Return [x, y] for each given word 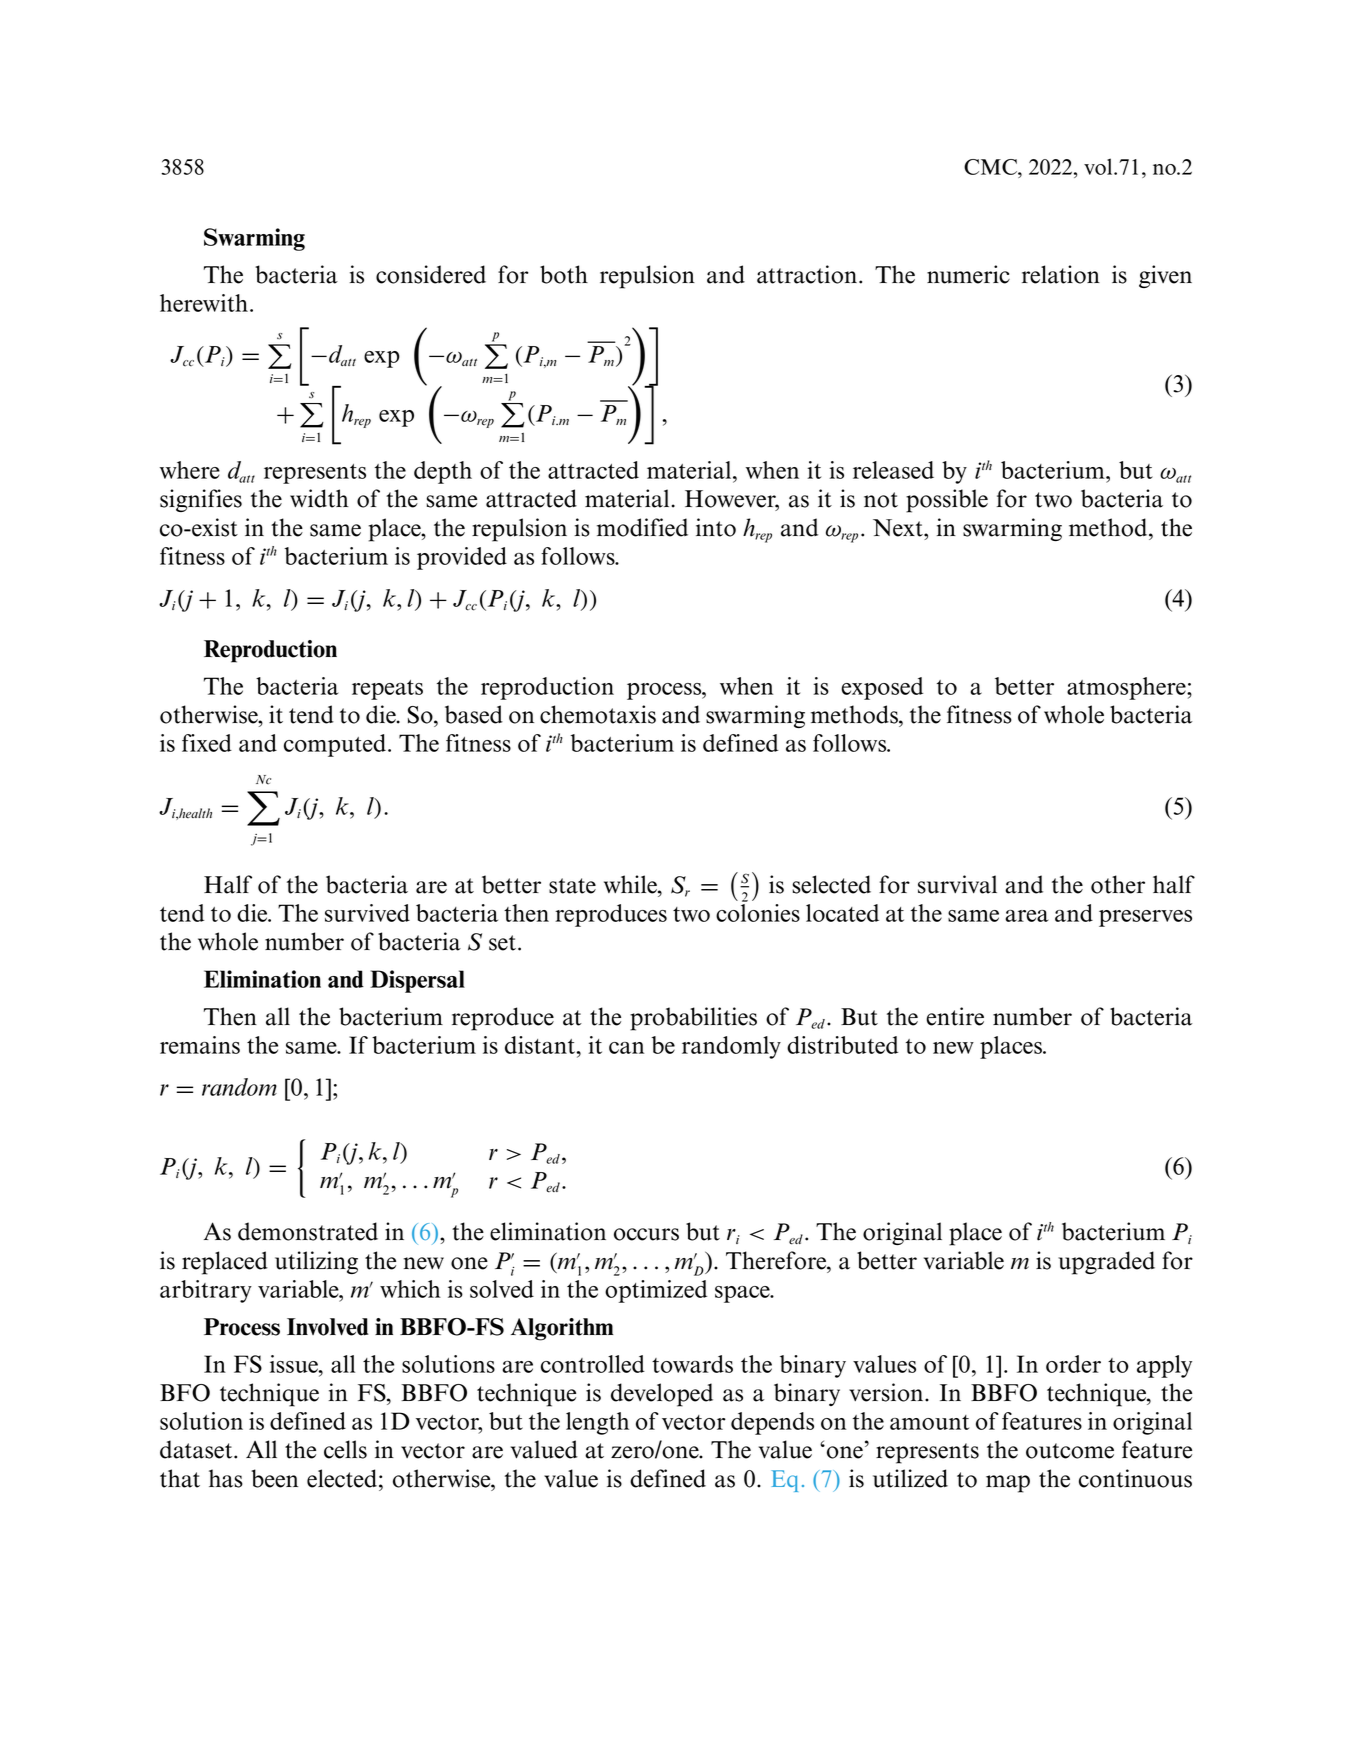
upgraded [1106, 1263]
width [319, 498]
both [564, 274]
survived [367, 913]
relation [1061, 274]
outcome [1070, 1451]
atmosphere [1127, 688]
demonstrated [308, 1231]
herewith [204, 303]
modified [642, 527]
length [597, 1423]
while [631, 884]
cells [345, 1449]
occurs [646, 1234]
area [1027, 916]
